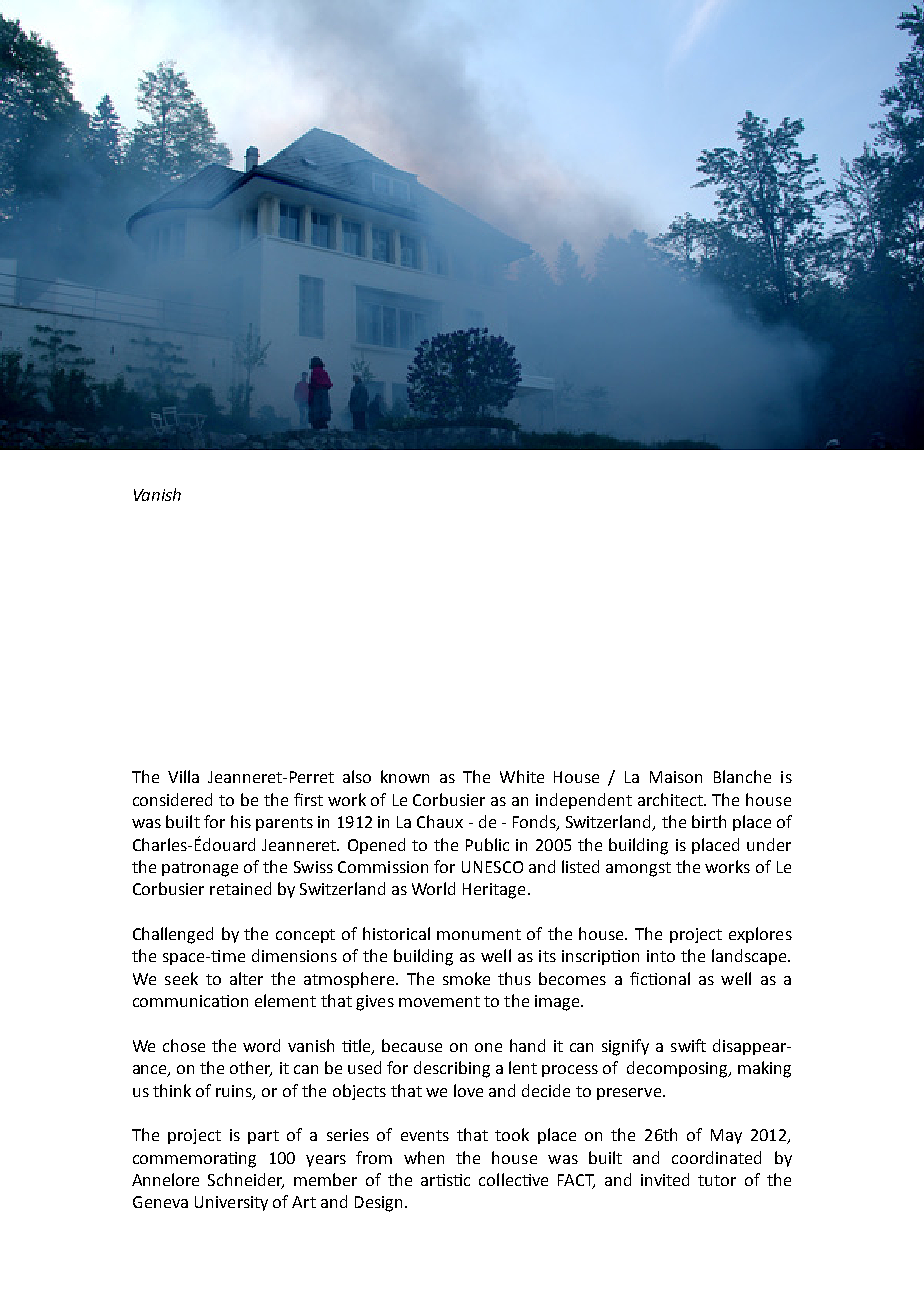 The width and height of the page is (924, 1308). I want to click on architect, so click(672, 799).
